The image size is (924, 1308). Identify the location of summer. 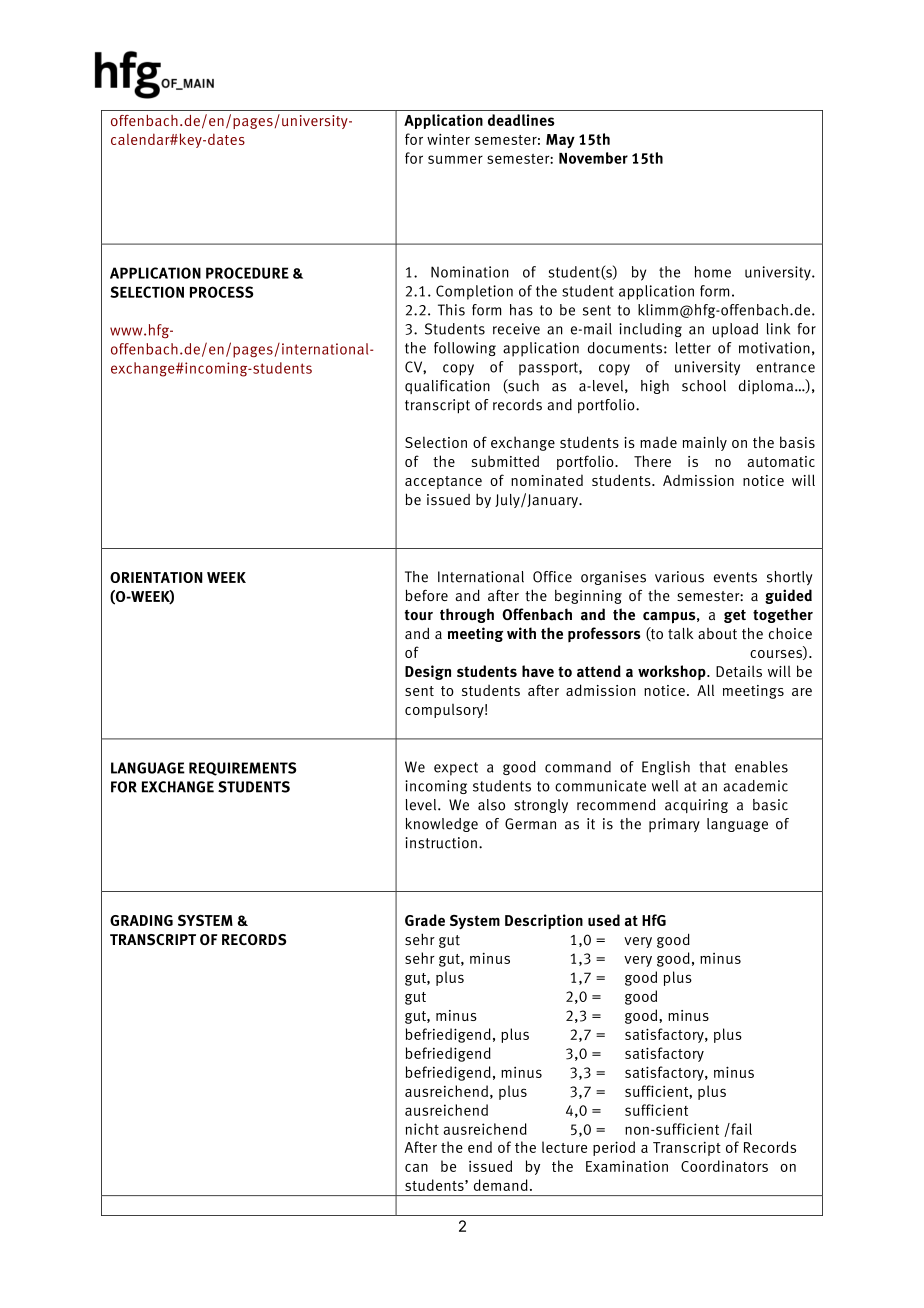
(455, 159).
